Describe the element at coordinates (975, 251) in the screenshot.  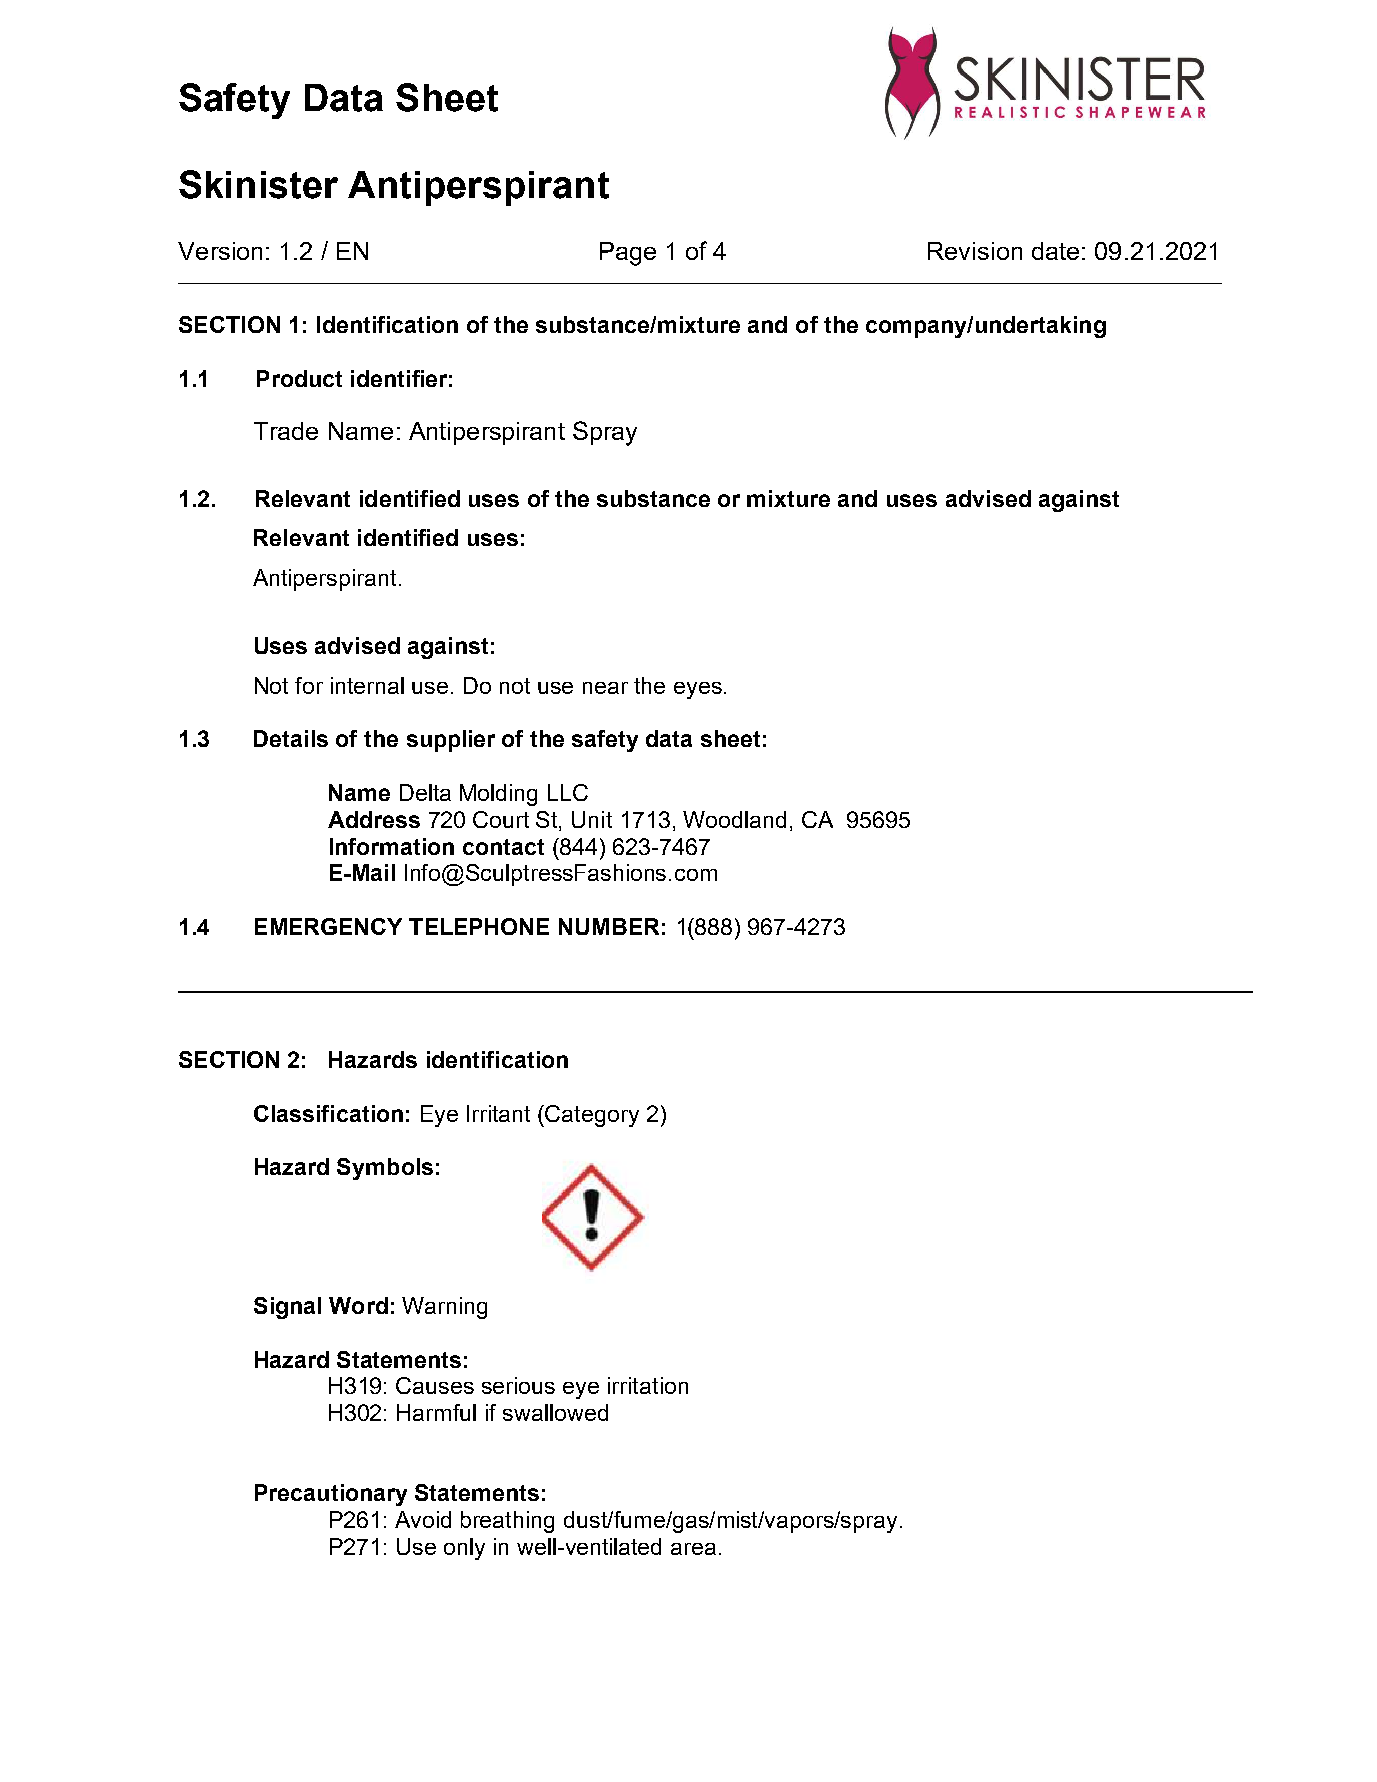
I see `Revision` at that location.
